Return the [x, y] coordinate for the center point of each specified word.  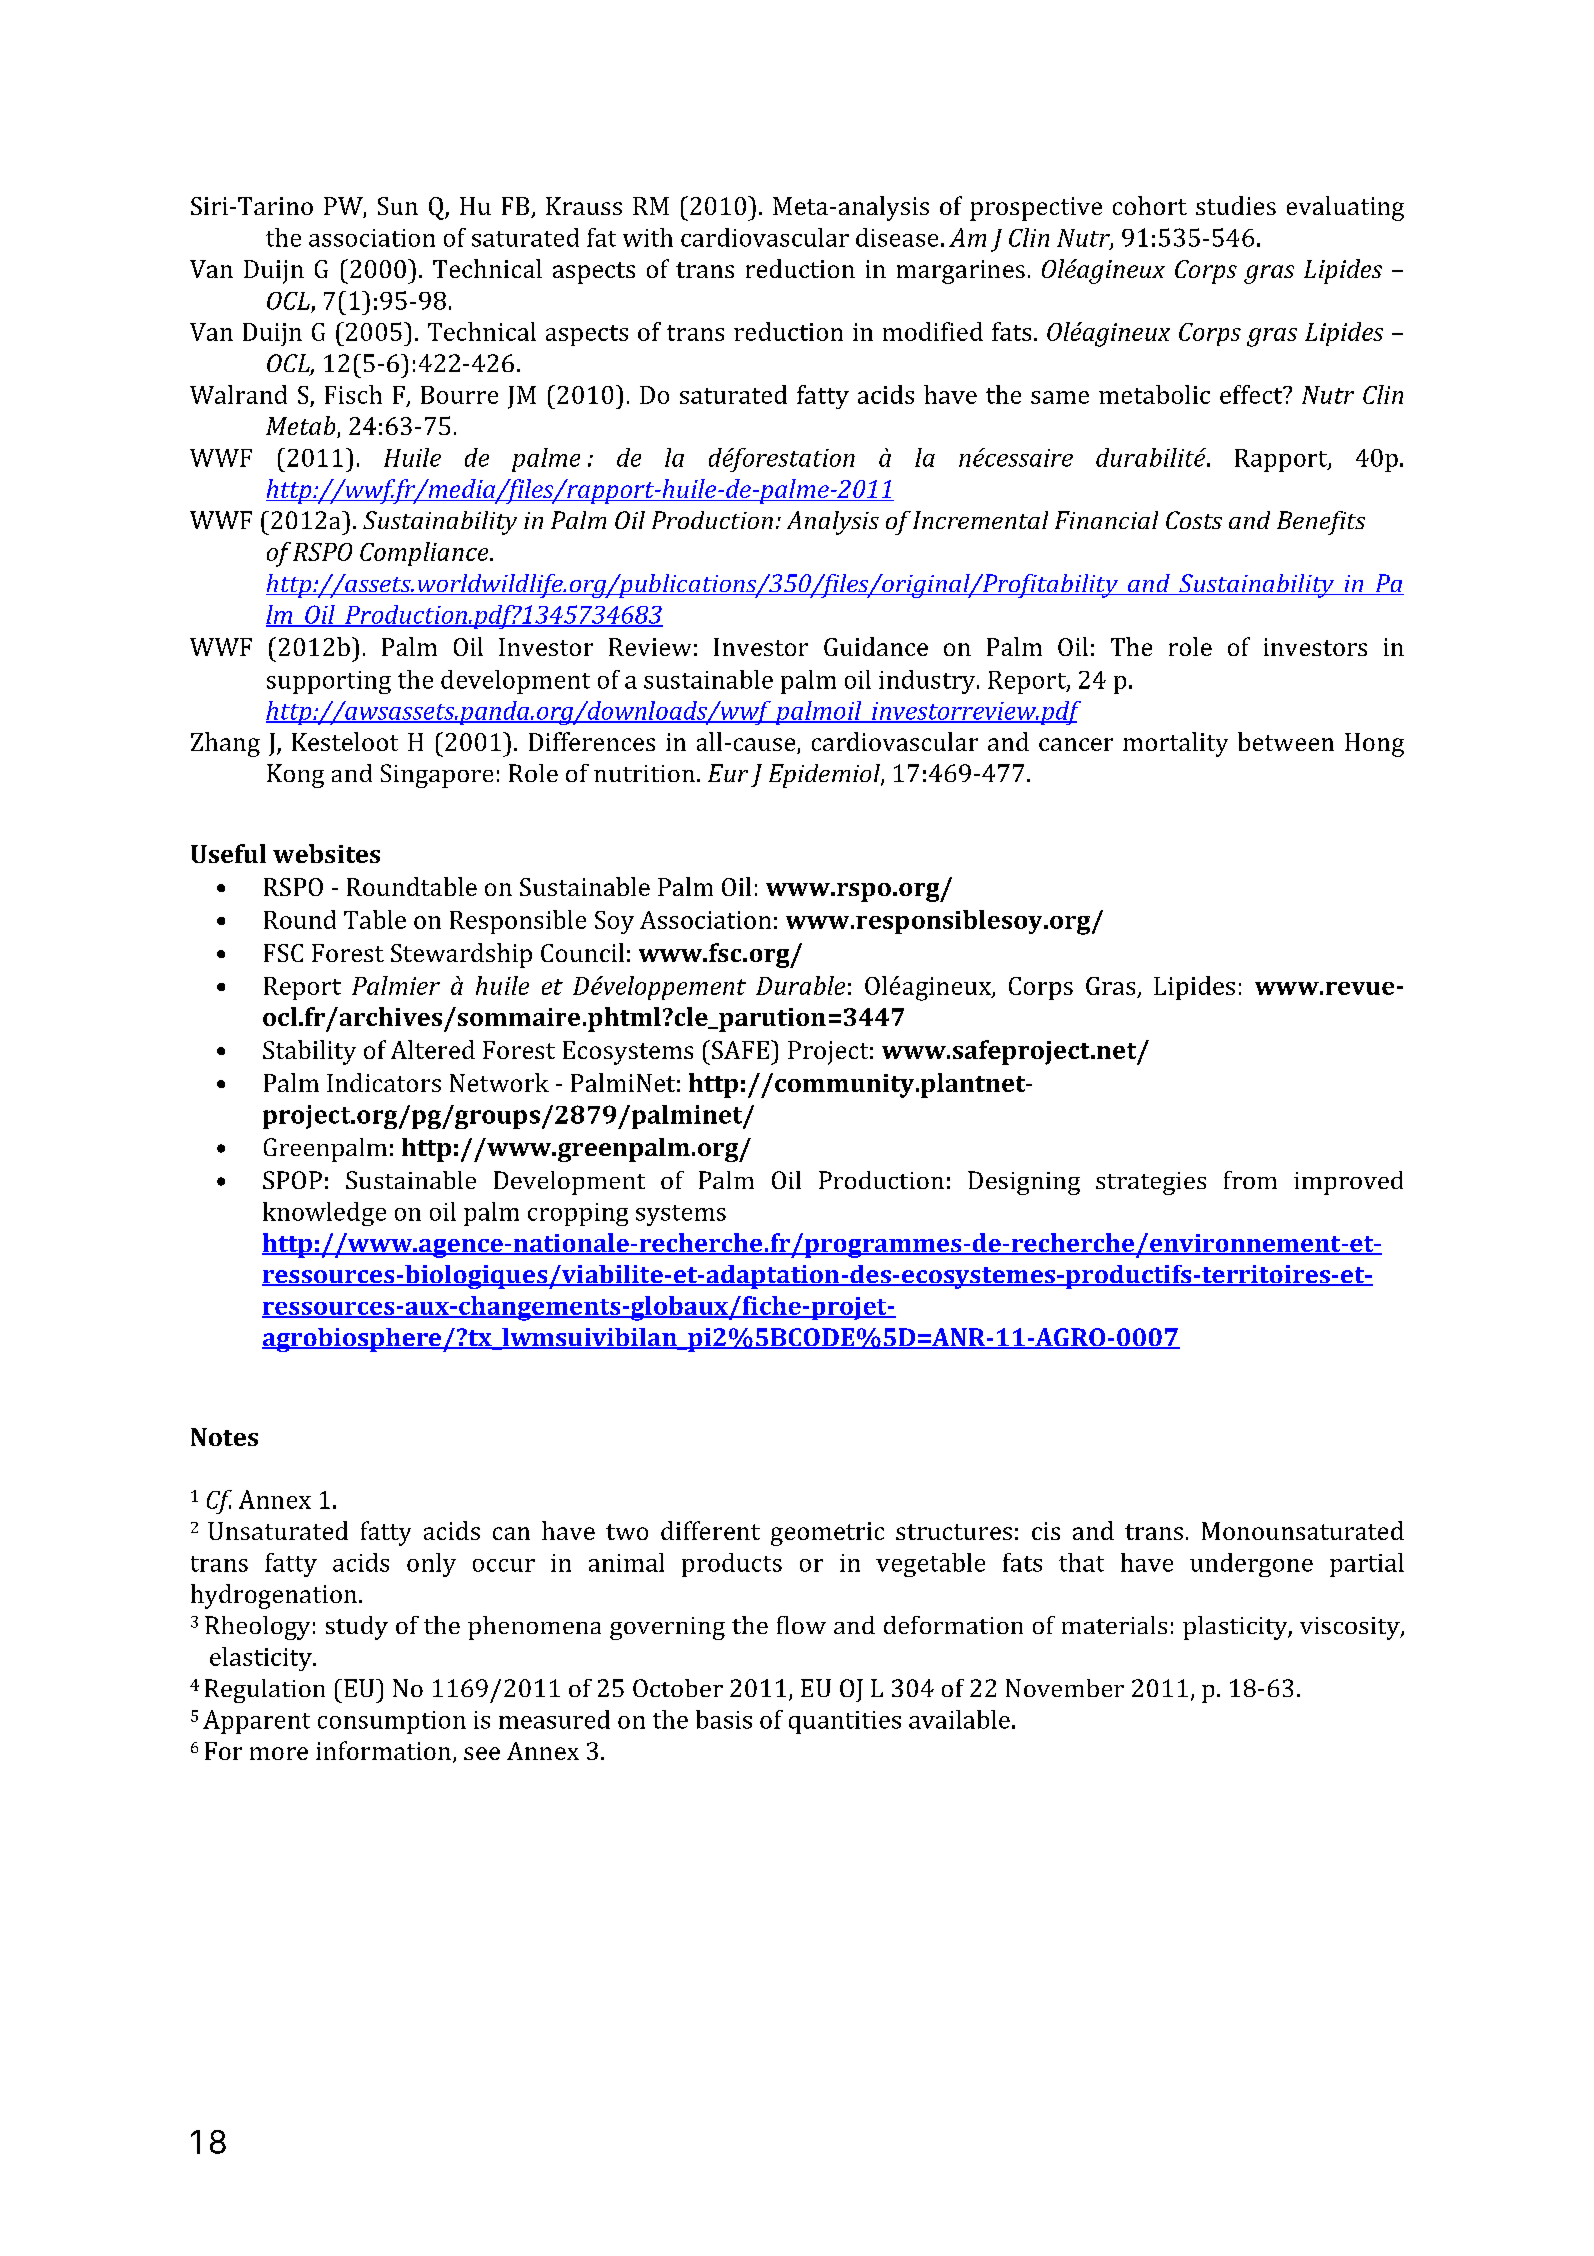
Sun [398, 206]
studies [1236, 205]
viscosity [1351, 1628]
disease [897, 237]
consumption [392, 1722]
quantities [845, 1722]
